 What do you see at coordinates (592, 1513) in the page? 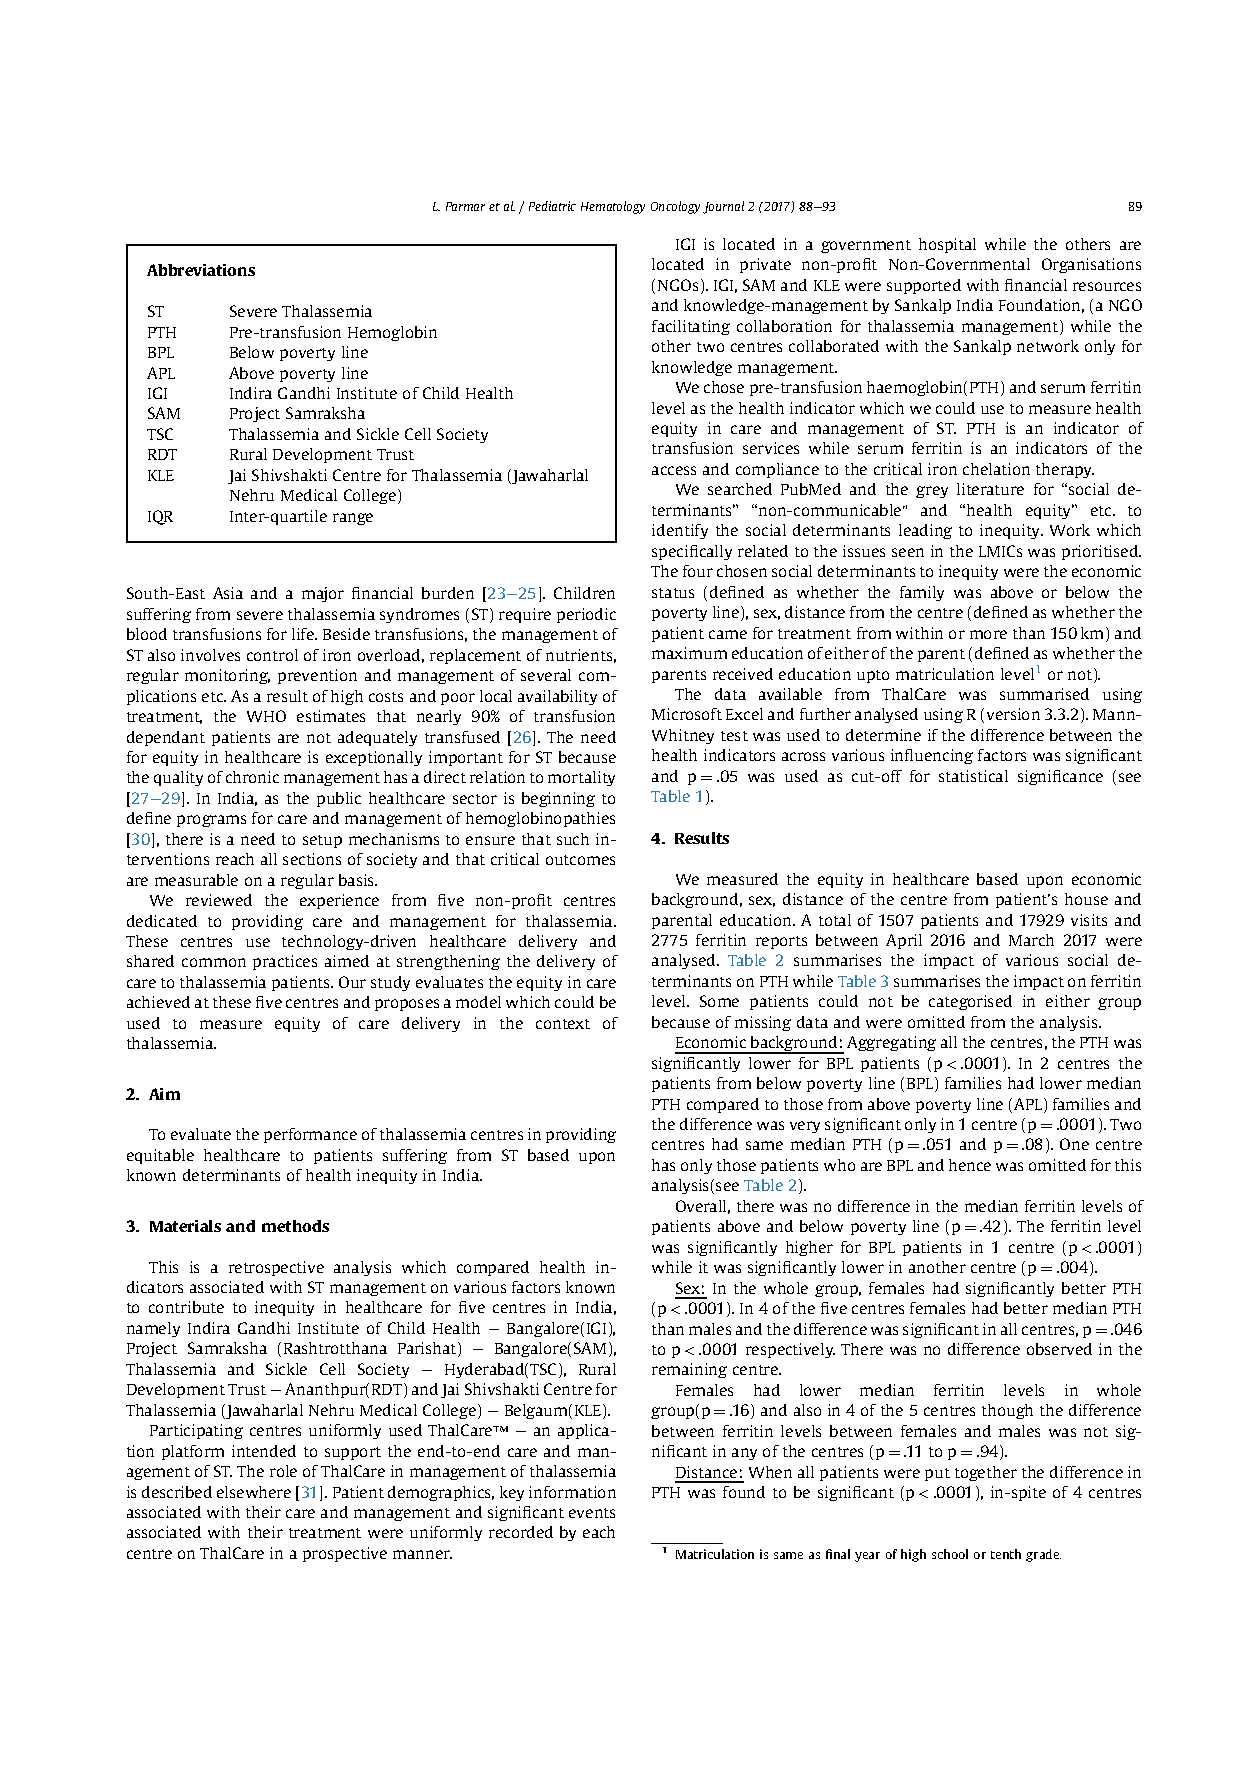
I see `events` at bounding box center [592, 1513].
